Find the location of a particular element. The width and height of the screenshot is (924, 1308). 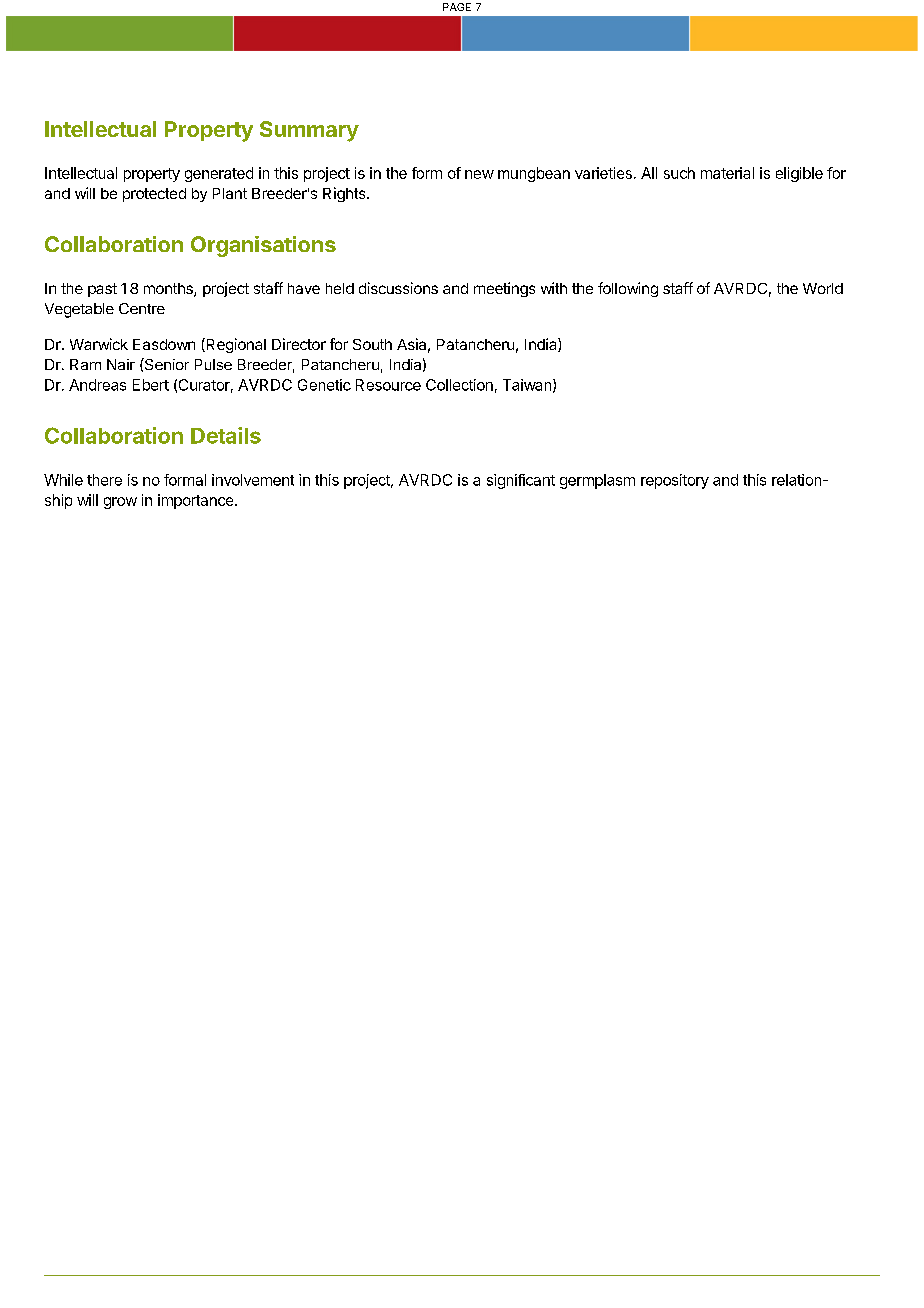

such is located at coordinates (679, 173).
